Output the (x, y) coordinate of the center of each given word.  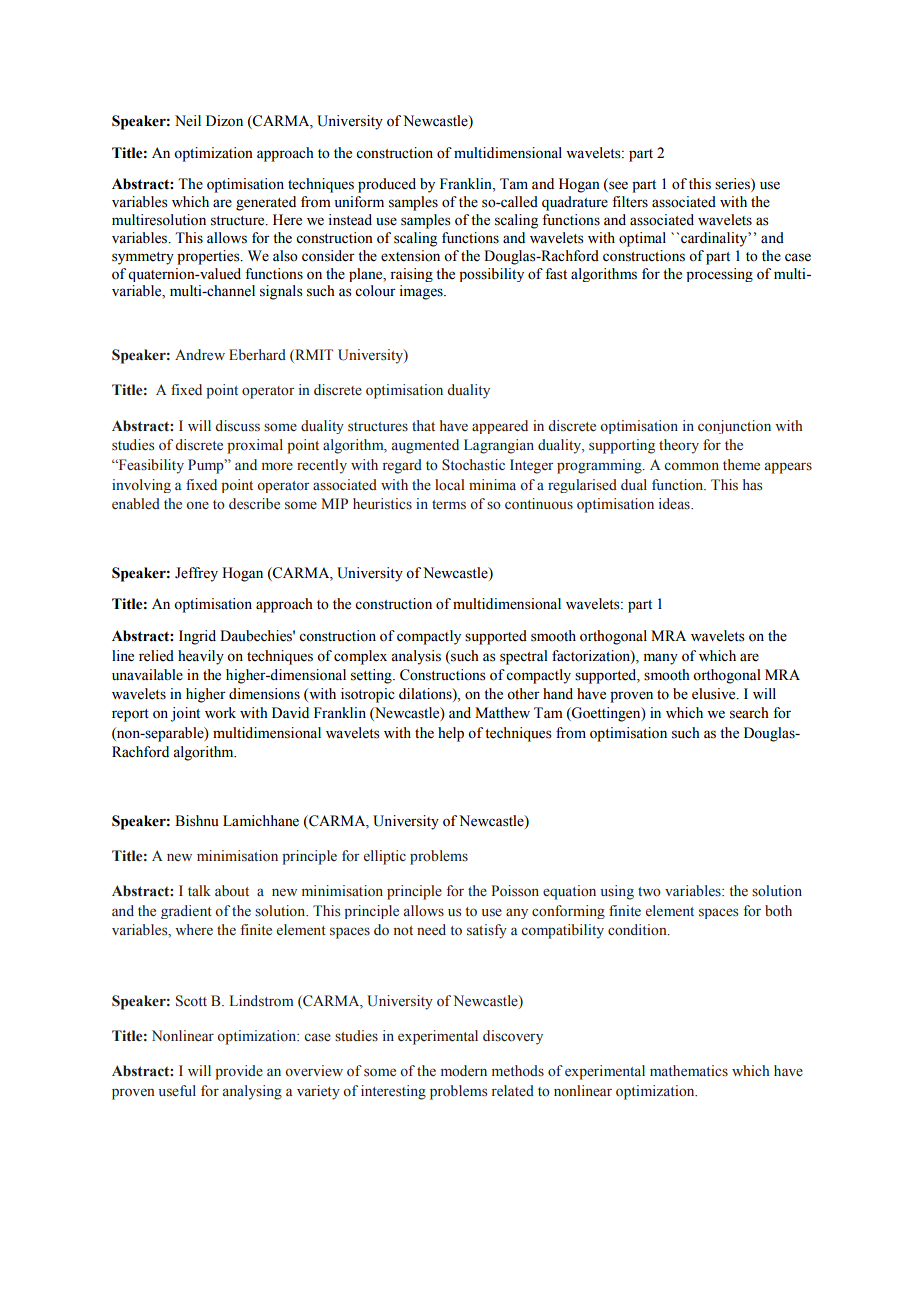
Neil (188, 121)
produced (387, 185)
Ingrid (197, 637)
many (661, 659)
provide (239, 1072)
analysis (416, 657)
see (617, 186)
